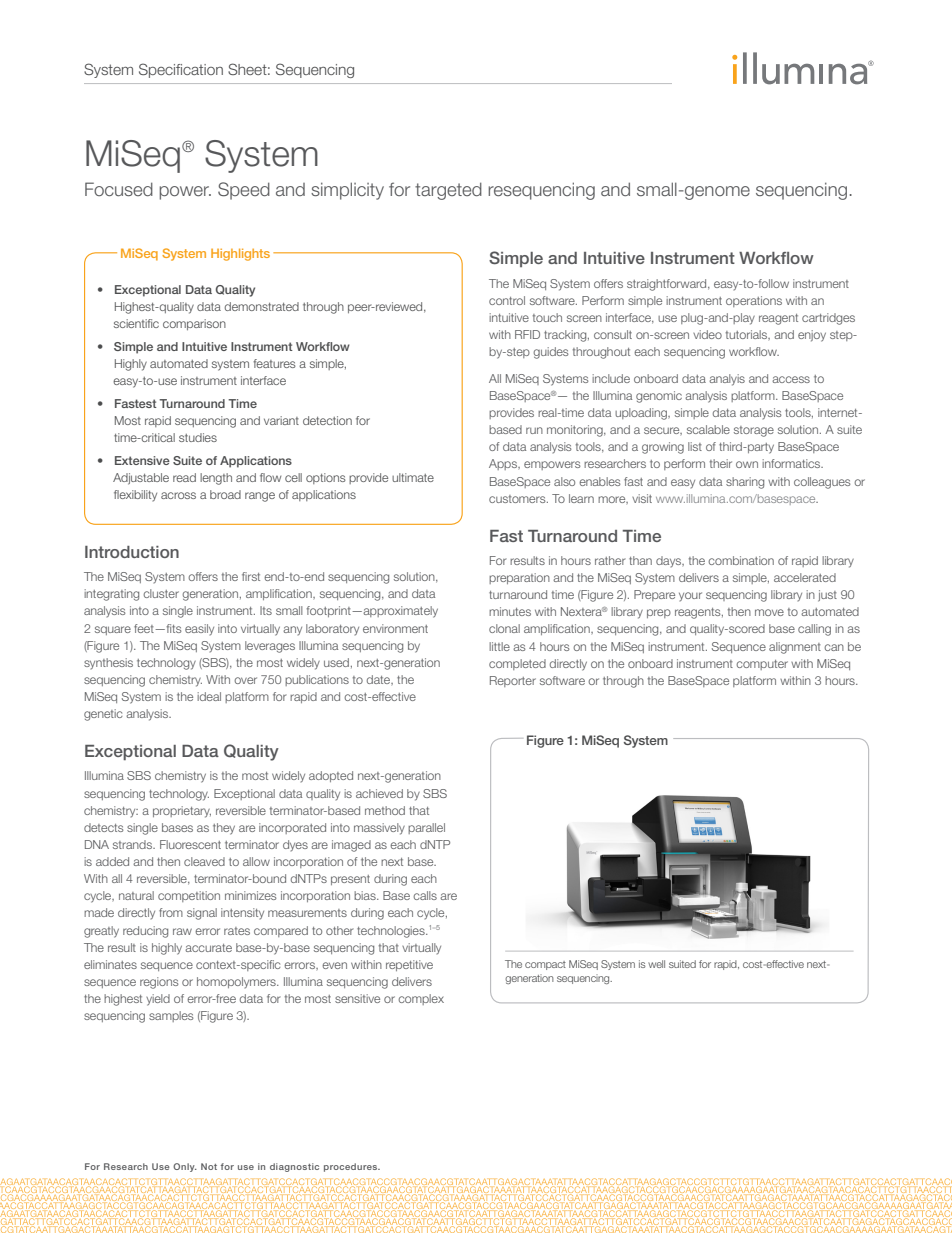 This screenshot has height=1233, width=952. Describe the element at coordinates (518, 499) in the screenshot. I see `customers` at that location.
